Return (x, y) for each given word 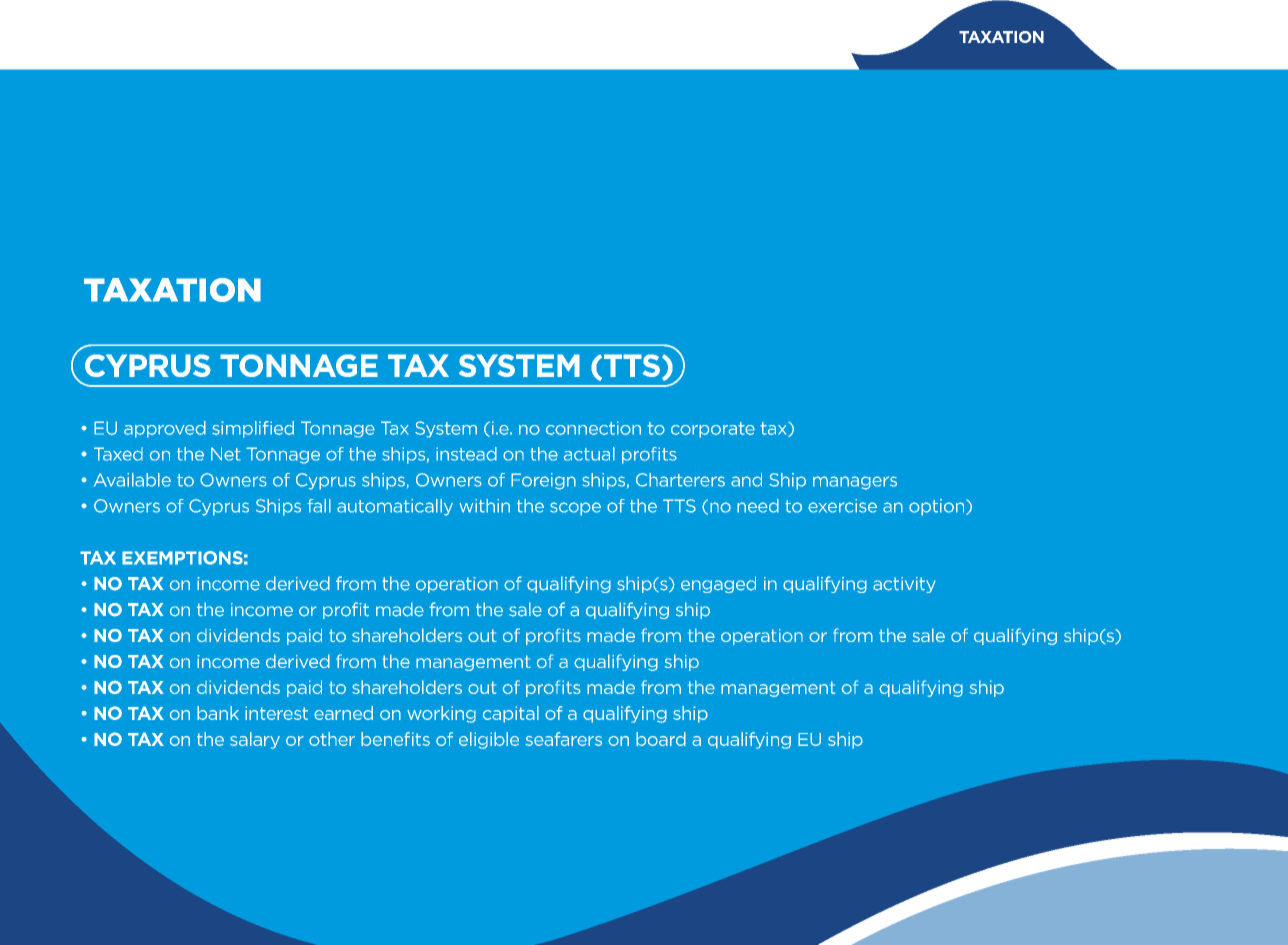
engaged (718, 584)
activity (904, 585)
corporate (713, 430)
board (661, 739)
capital (511, 714)
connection (593, 428)
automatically (395, 507)
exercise (842, 506)
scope (575, 509)
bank (218, 713)
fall (319, 506)
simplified (253, 429)
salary (255, 740)
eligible (489, 740)
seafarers (563, 739)
